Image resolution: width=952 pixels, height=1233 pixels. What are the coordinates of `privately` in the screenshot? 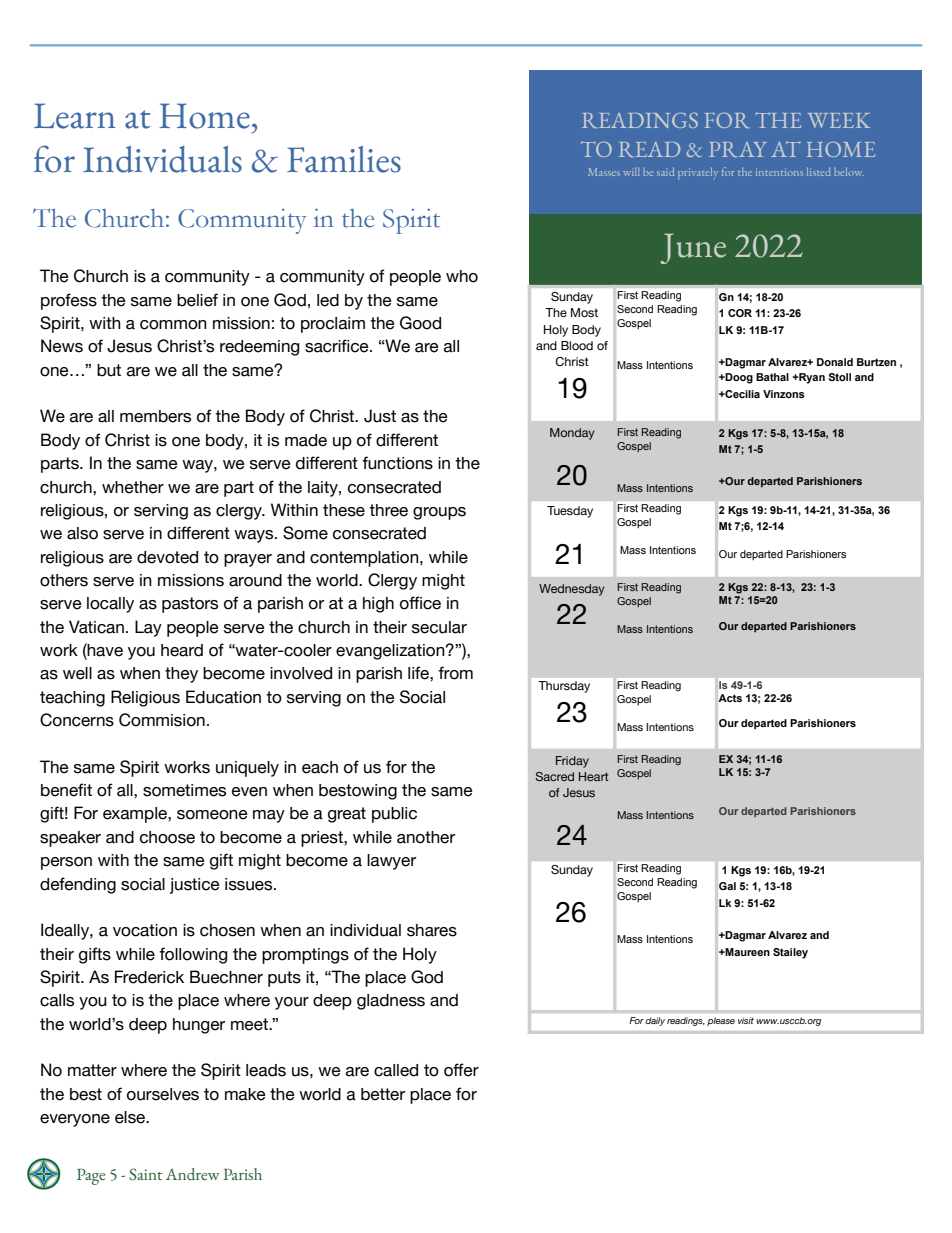 It's located at (698, 173).
